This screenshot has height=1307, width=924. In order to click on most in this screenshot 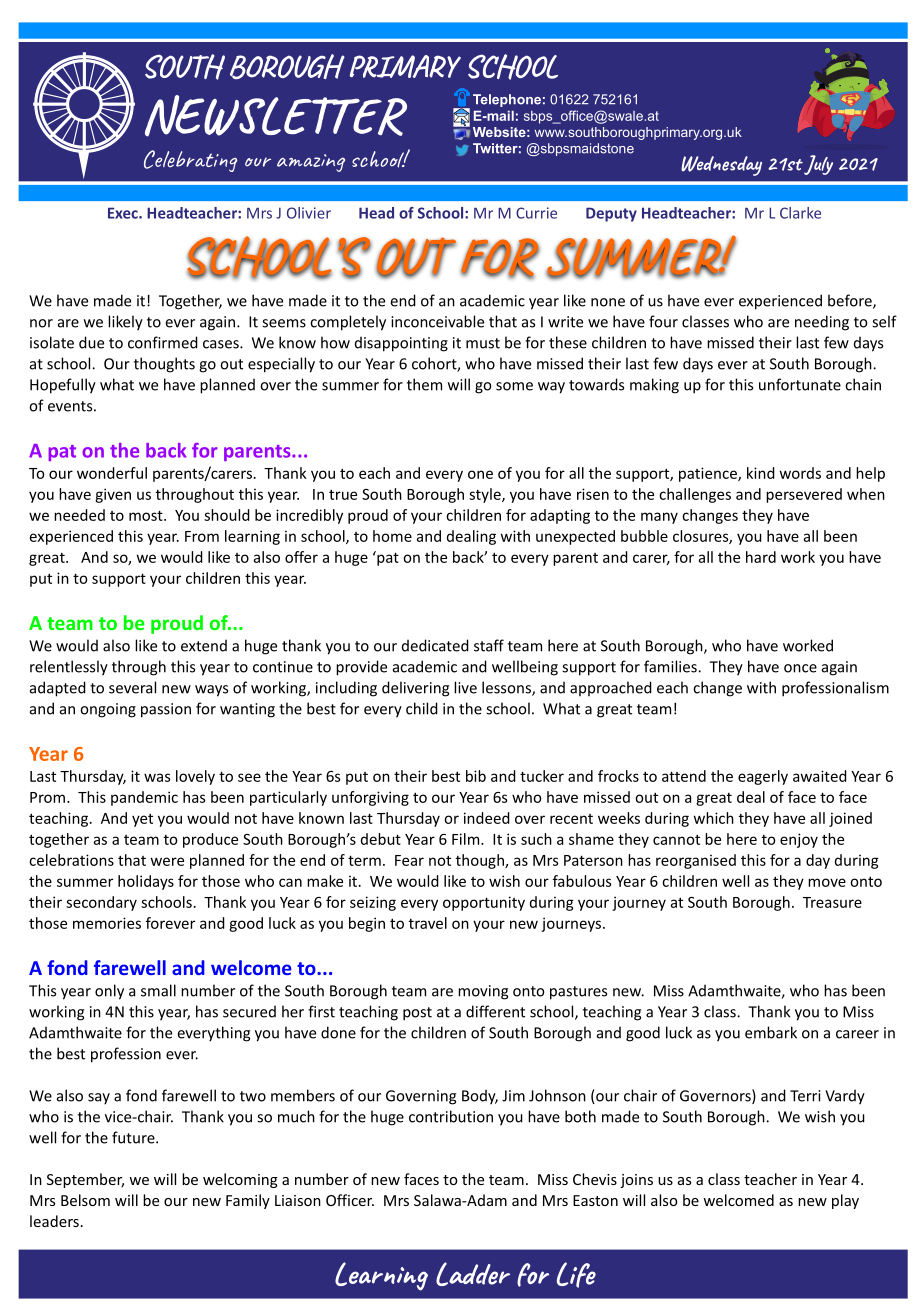, I will do `click(147, 515)`.
